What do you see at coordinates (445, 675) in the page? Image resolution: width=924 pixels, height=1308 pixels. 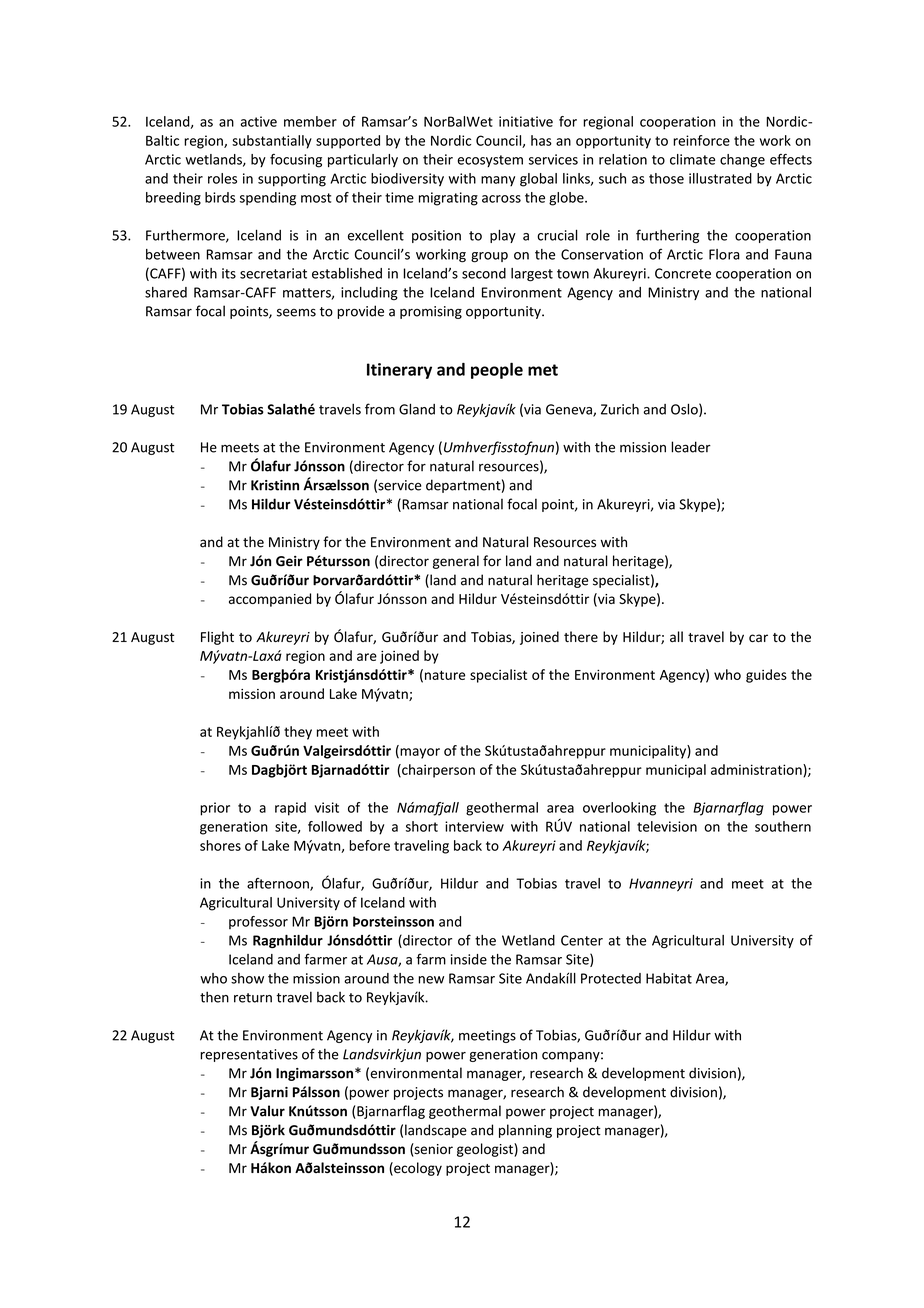 I see `nature` at bounding box center [445, 675].
